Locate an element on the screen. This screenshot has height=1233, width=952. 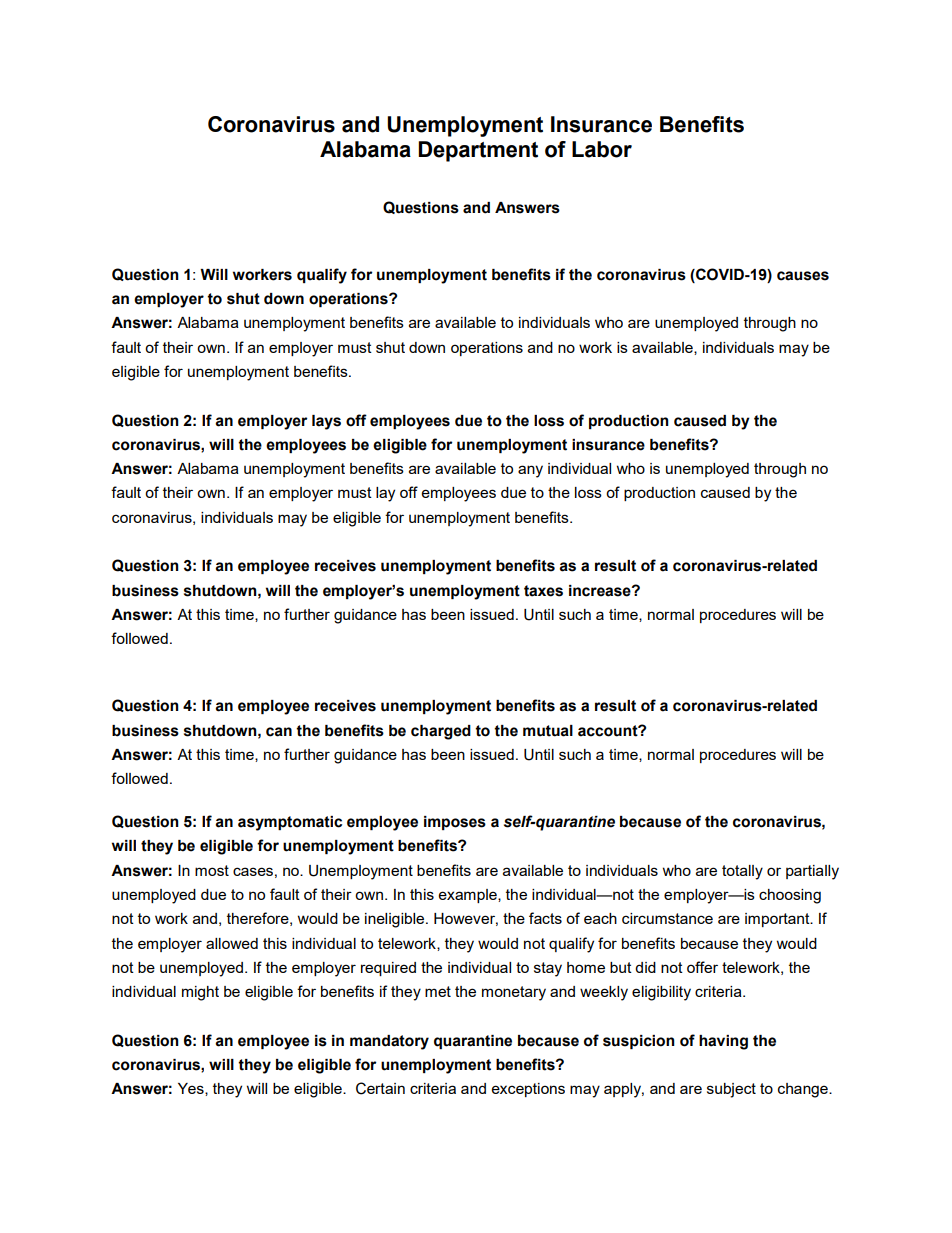
can is located at coordinates (279, 732).
